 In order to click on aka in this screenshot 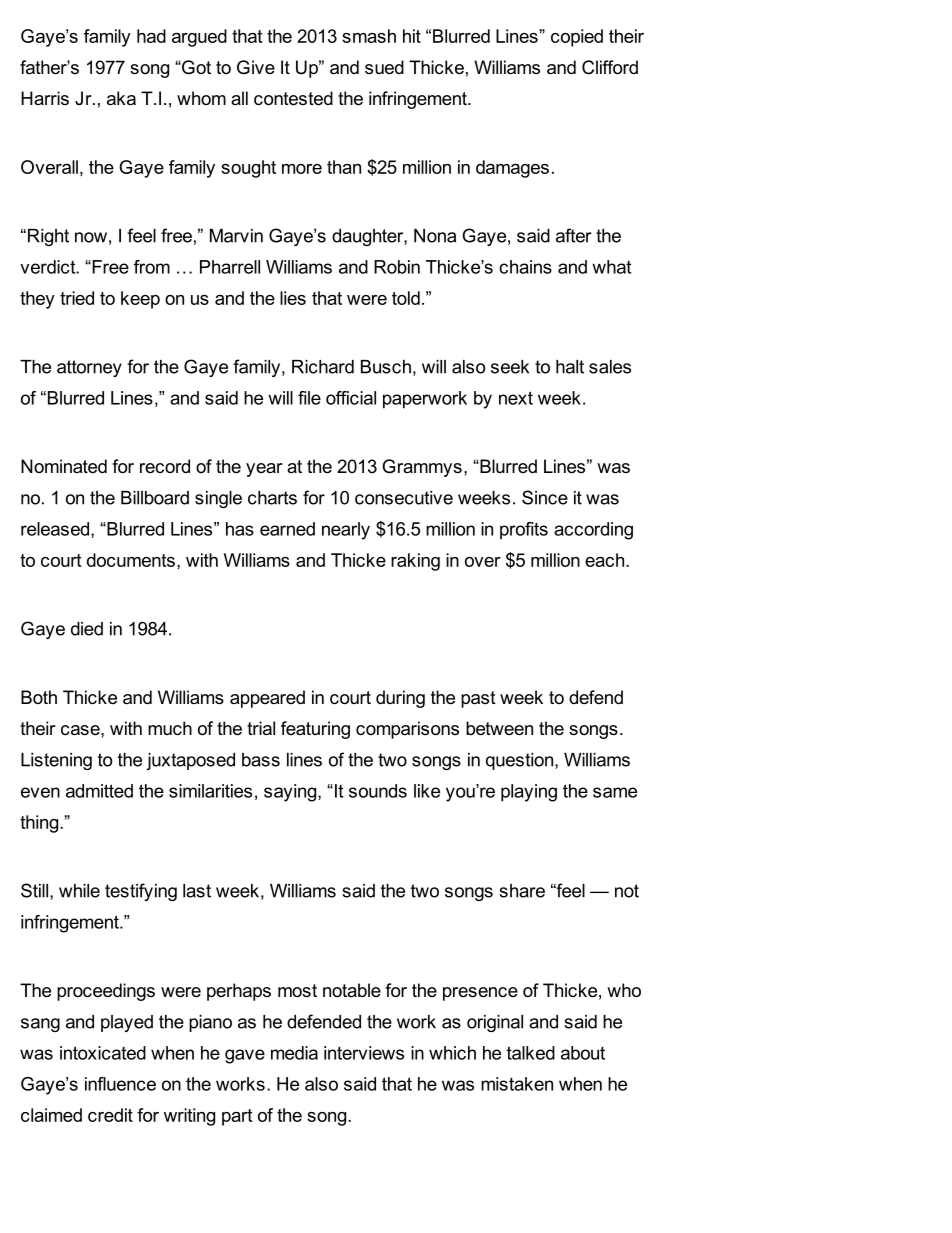, I will do `click(121, 98)`.
